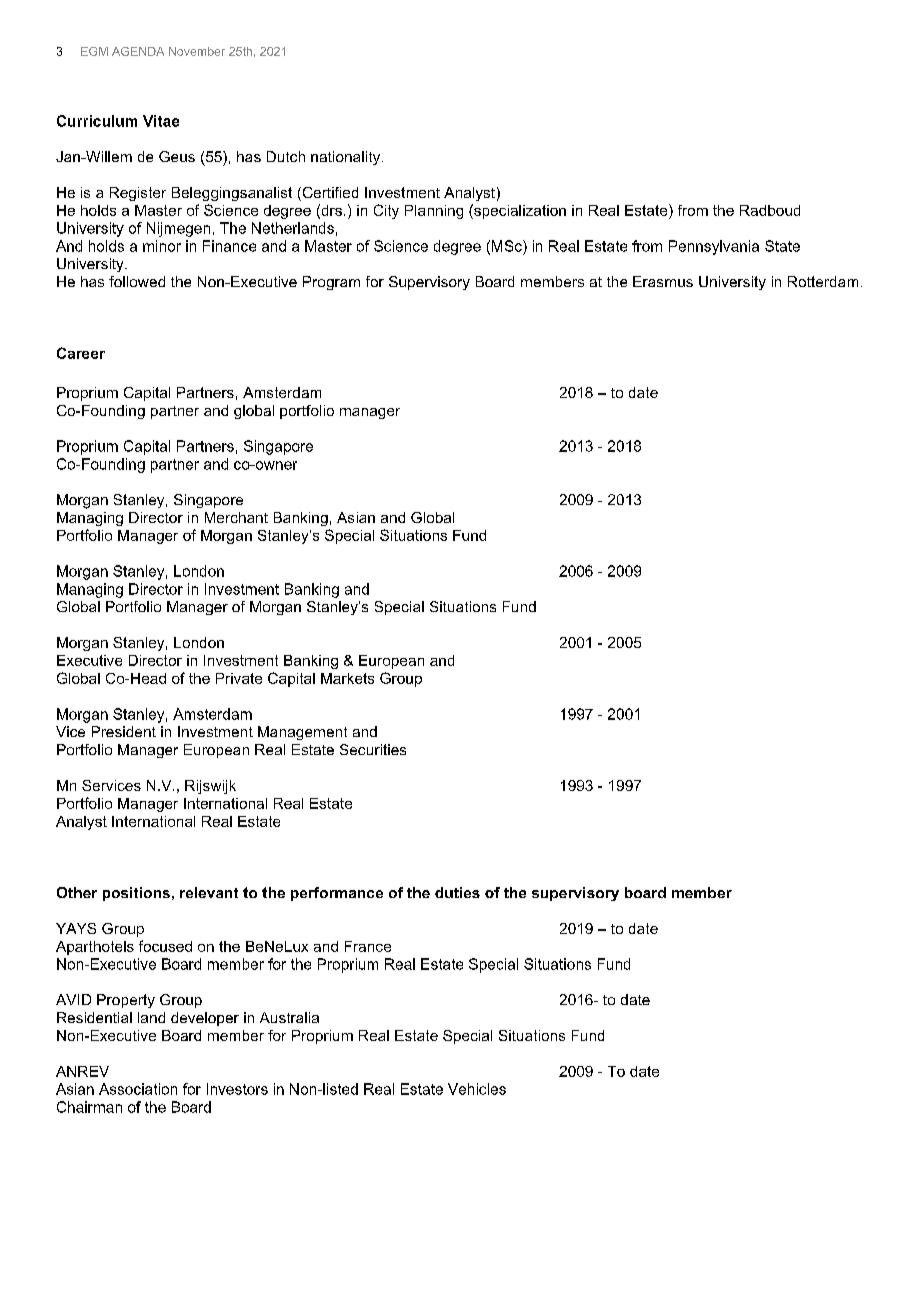 This screenshot has width=924, height=1308. Describe the element at coordinates (331, 283) in the screenshot. I see `Program` at that location.
